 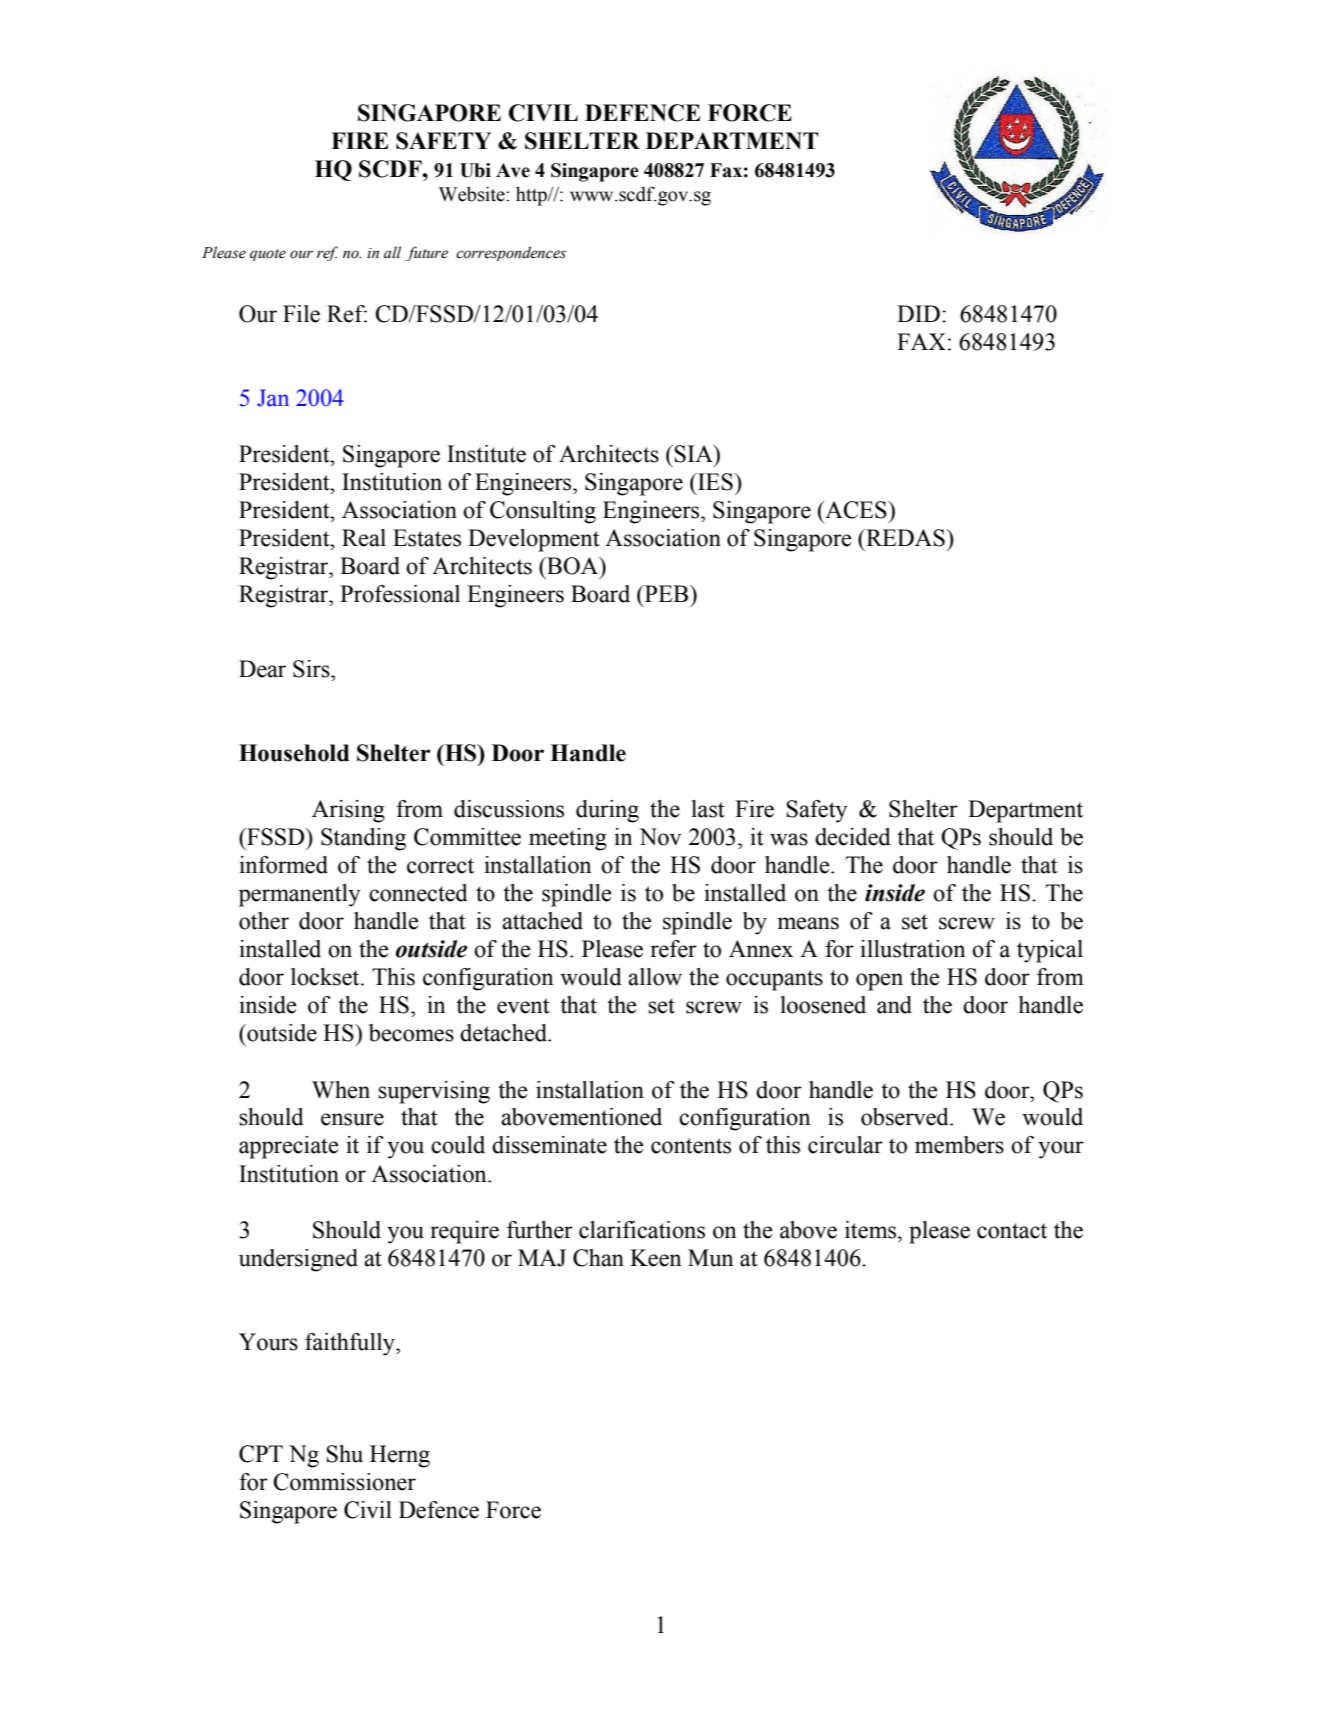 I want to click on Professional, so click(x=400, y=594).
